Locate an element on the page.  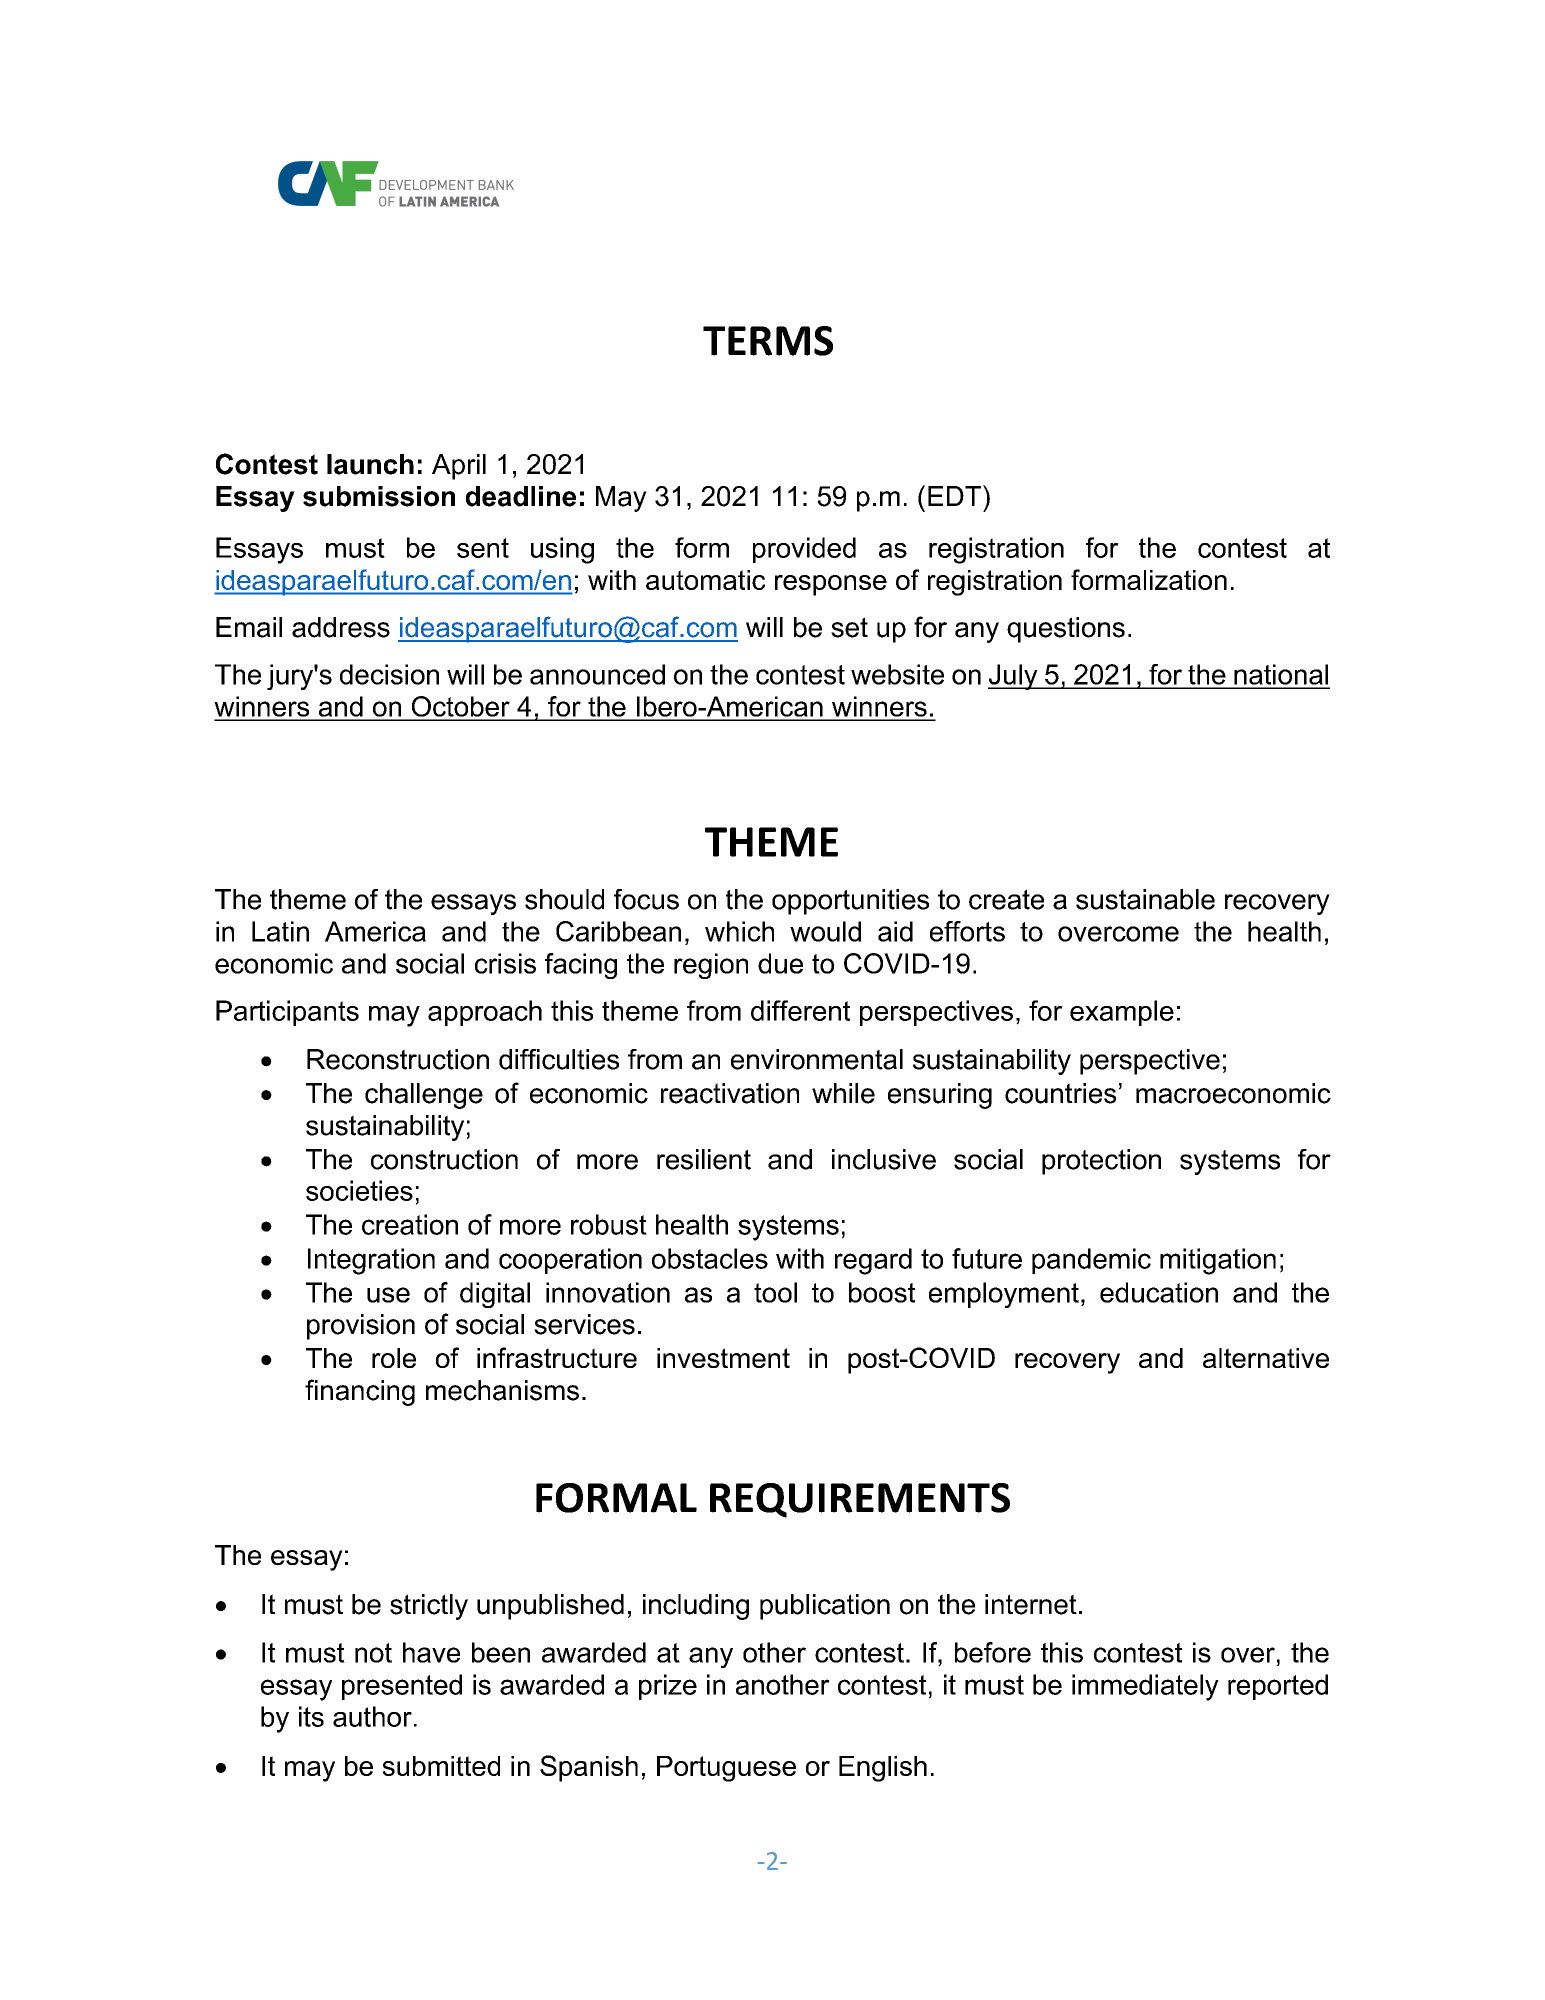
reactivation is located at coordinates (730, 1093).
